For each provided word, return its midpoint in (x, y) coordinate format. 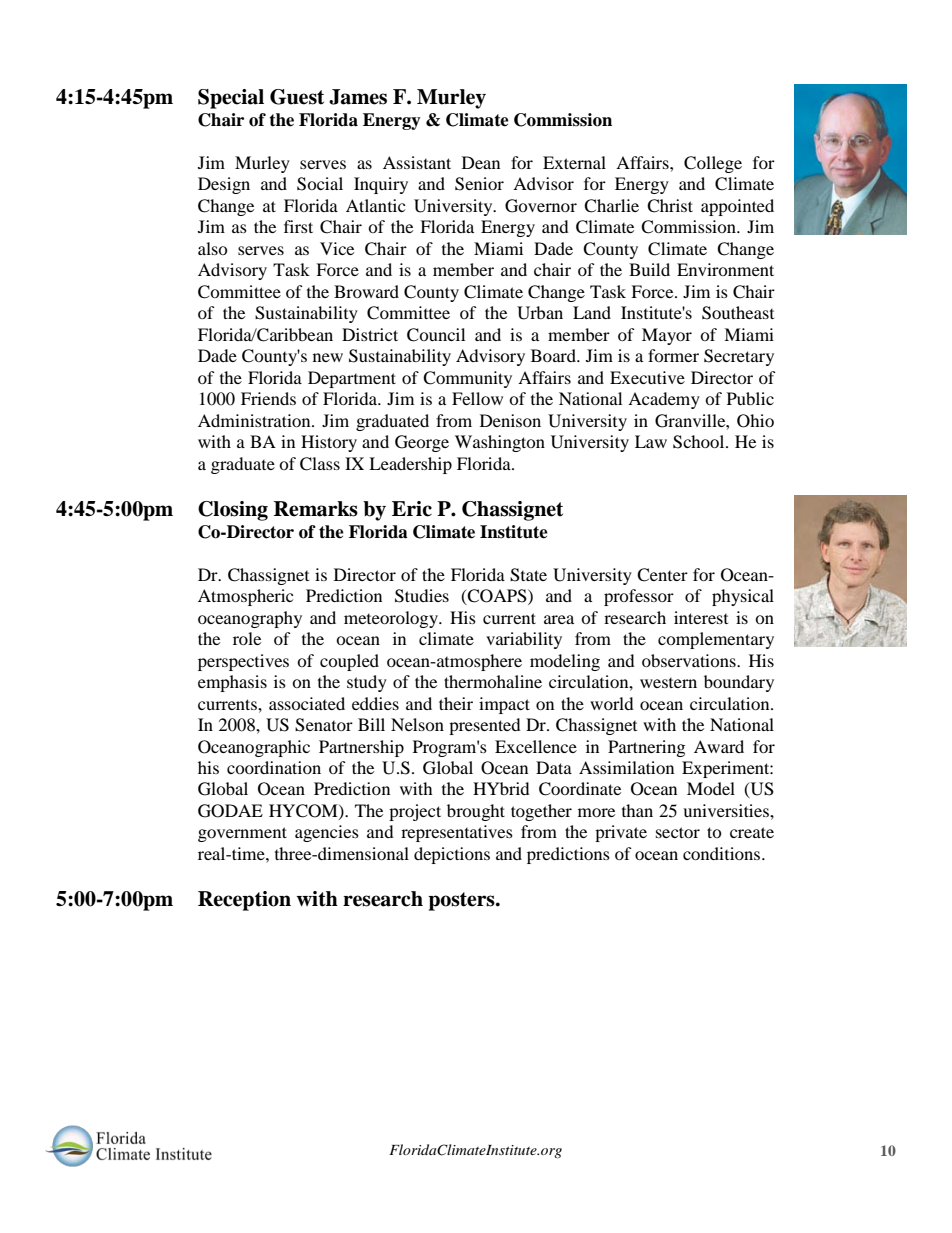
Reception (244, 901)
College (713, 164)
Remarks (316, 509)
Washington (500, 443)
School (700, 442)
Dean (481, 162)
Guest (297, 97)
